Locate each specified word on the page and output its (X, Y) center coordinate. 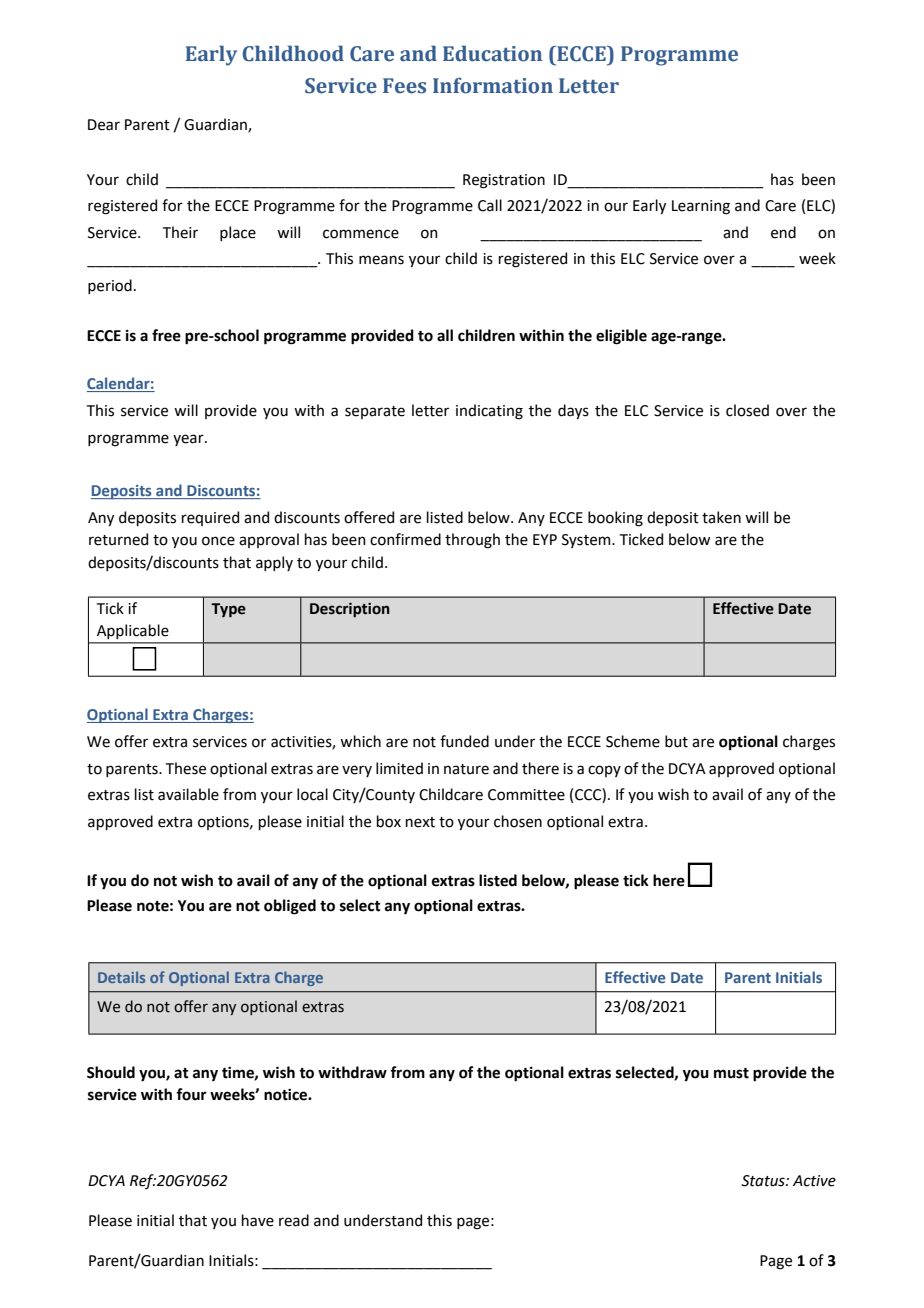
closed (747, 410)
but (676, 741)
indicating (489, 412)
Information (493, 85)
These (186, 768)
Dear (104, 125)
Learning (701, 207)
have (258, 1220)
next (420, 822)
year (189, 440)
